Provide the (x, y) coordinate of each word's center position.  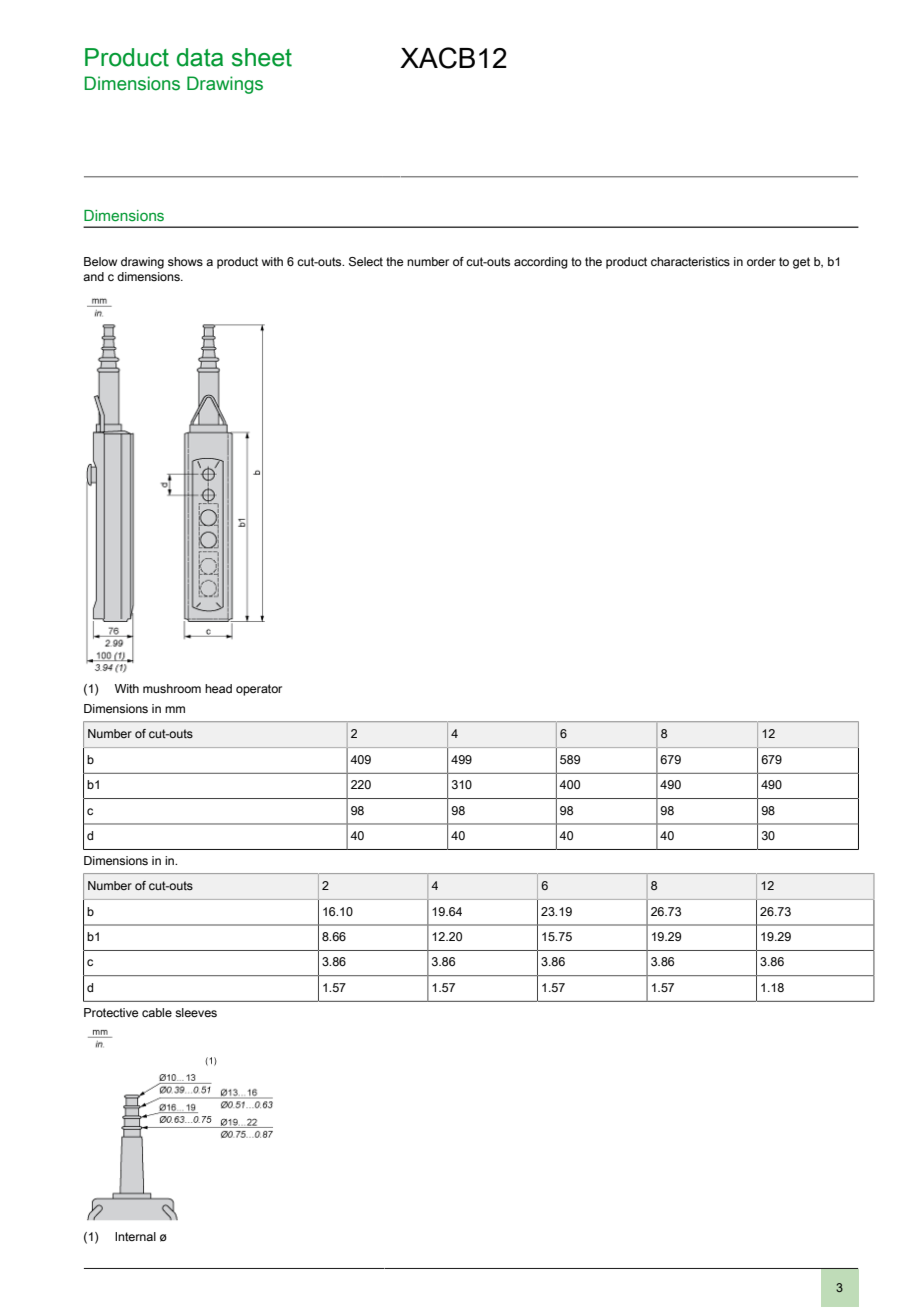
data (200, 57)
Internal (135, 1236)
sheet (262, 57)
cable (157, 1012)
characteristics (690, 261)
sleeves (196, 1012)
